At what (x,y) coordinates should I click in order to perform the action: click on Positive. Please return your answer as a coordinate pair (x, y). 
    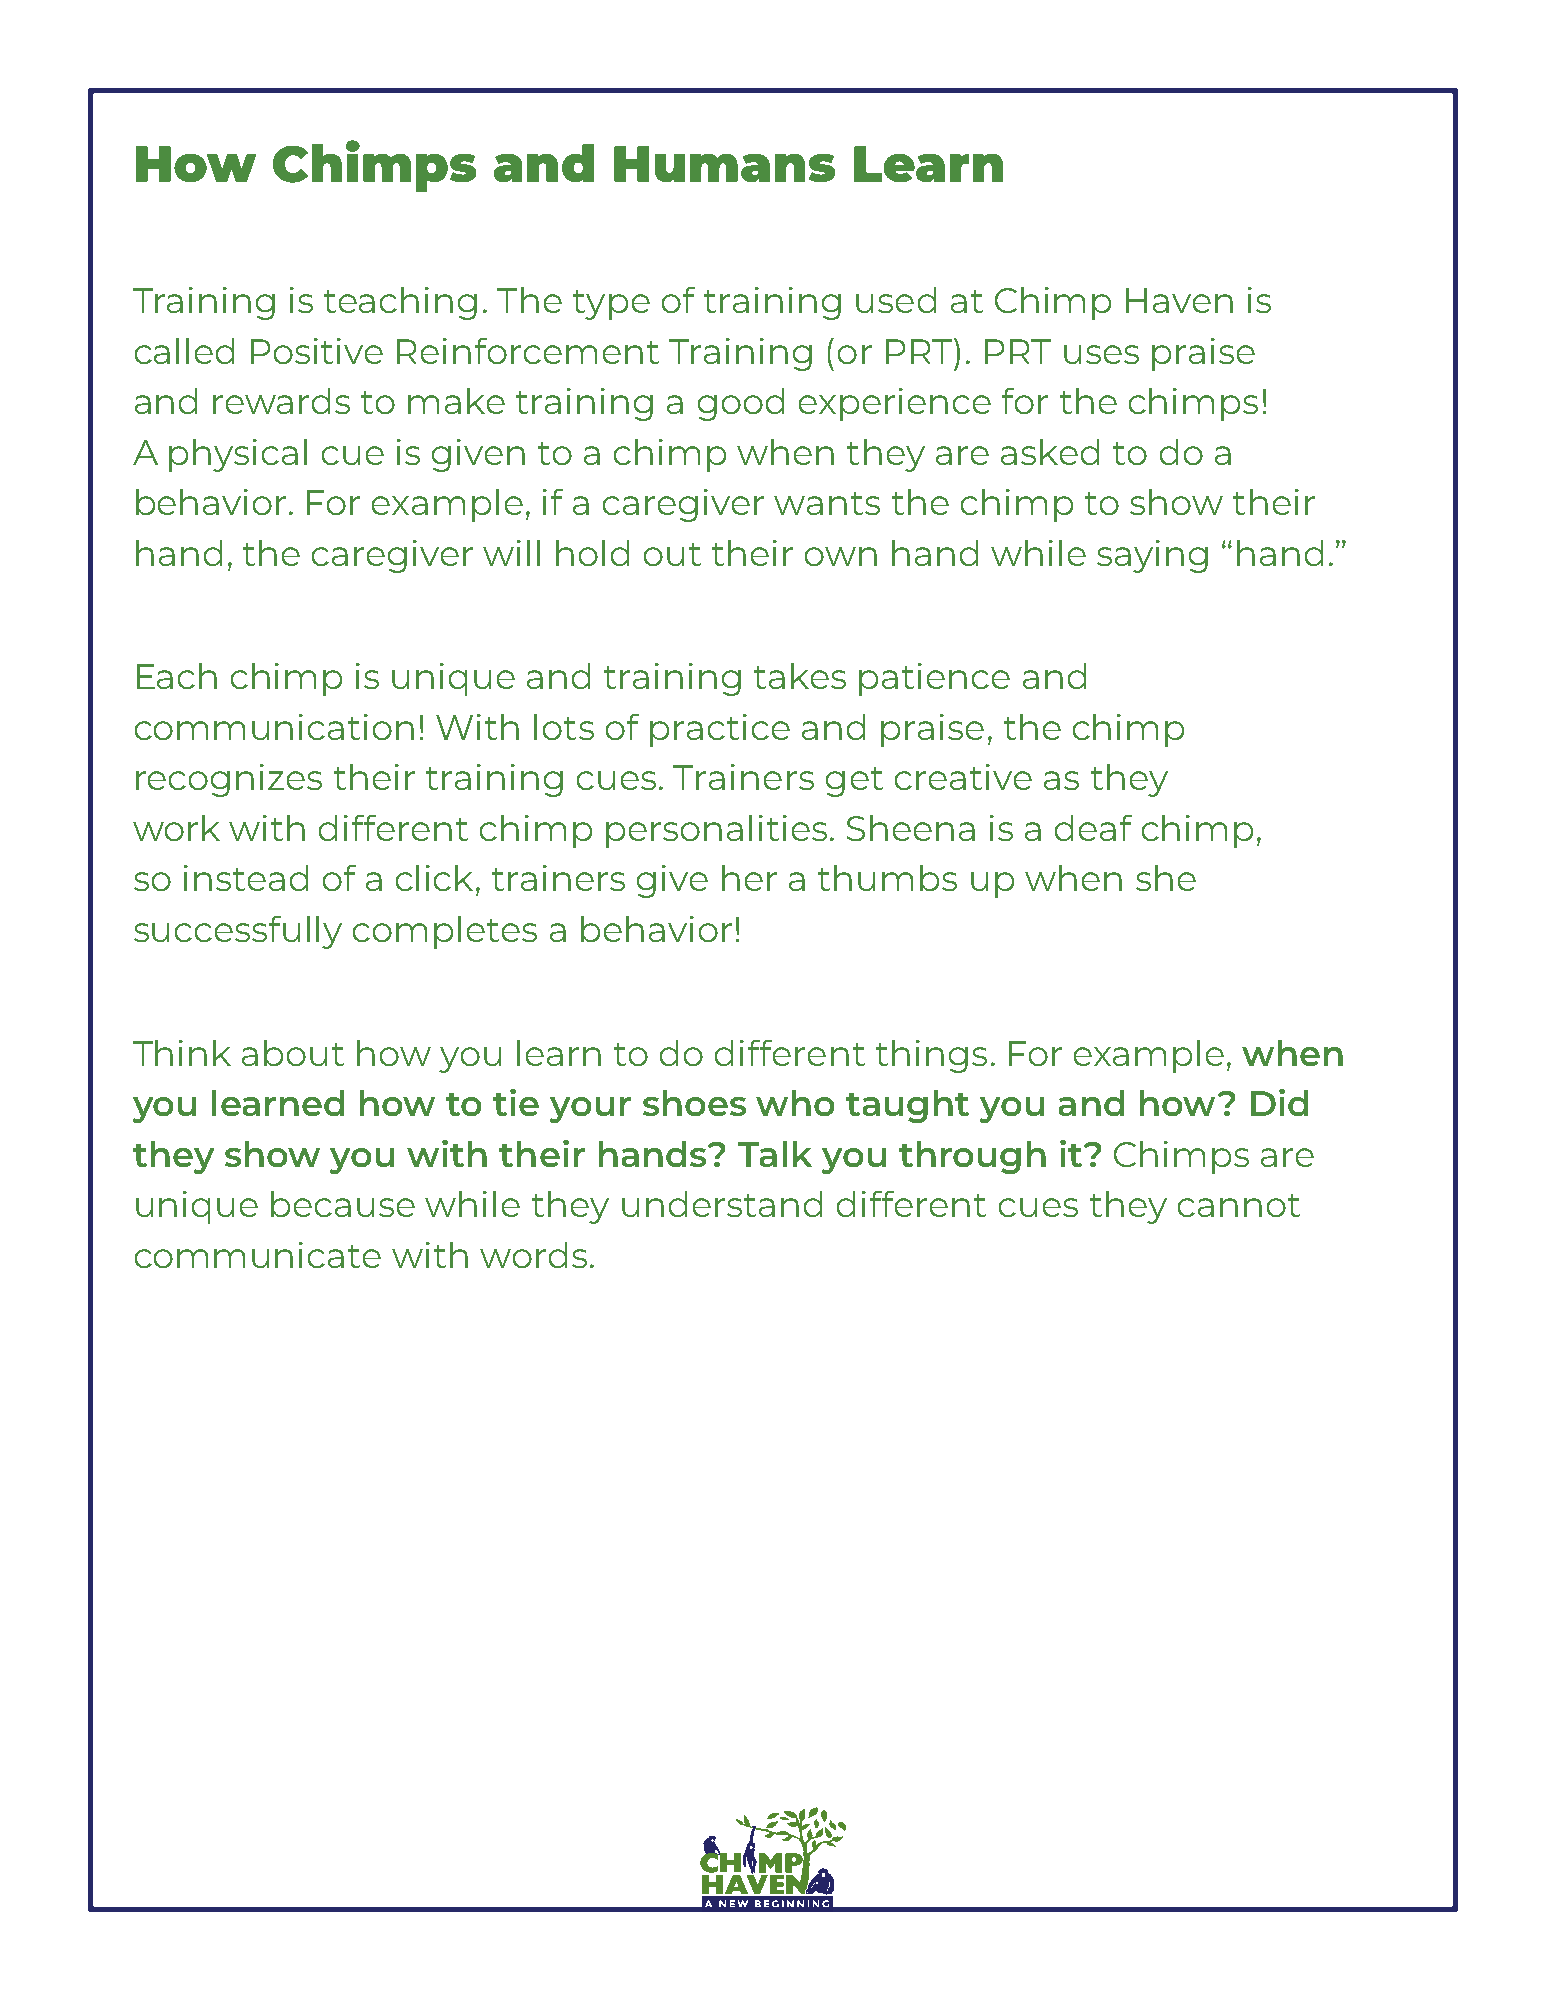
    Looking at the image, I should click on (317, 351).
